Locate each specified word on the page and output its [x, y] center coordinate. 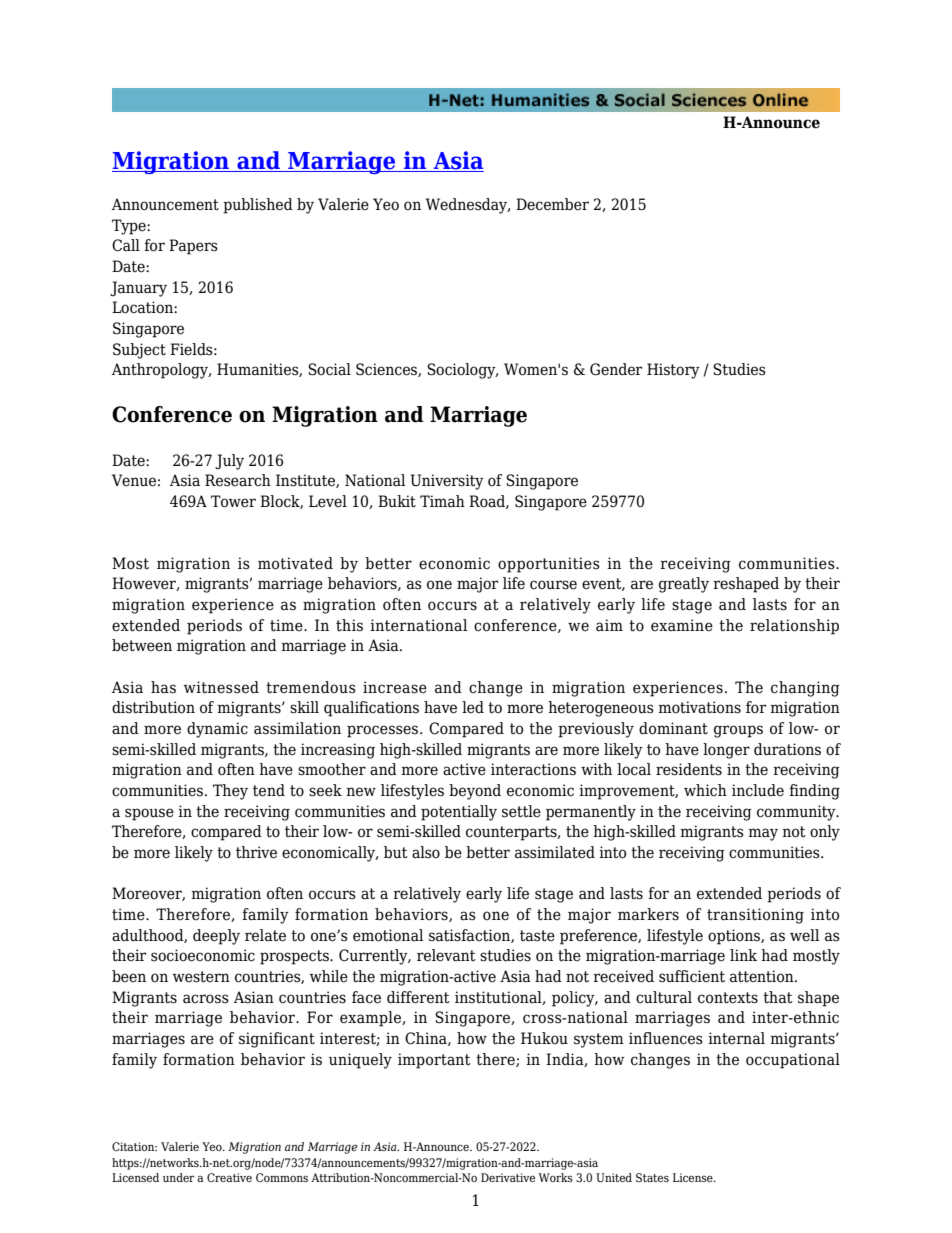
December [552, 204]
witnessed [221, 687]
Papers [193, 247]
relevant [446, 955]
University [447, 482]
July [229, 462]
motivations [700, 707]
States [652, 1177]
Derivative [508, 1177]
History [673, 371]
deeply [216, 937]
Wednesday [468, 206]
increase [395, 687]
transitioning [755, 916]
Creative [229, 1177]
